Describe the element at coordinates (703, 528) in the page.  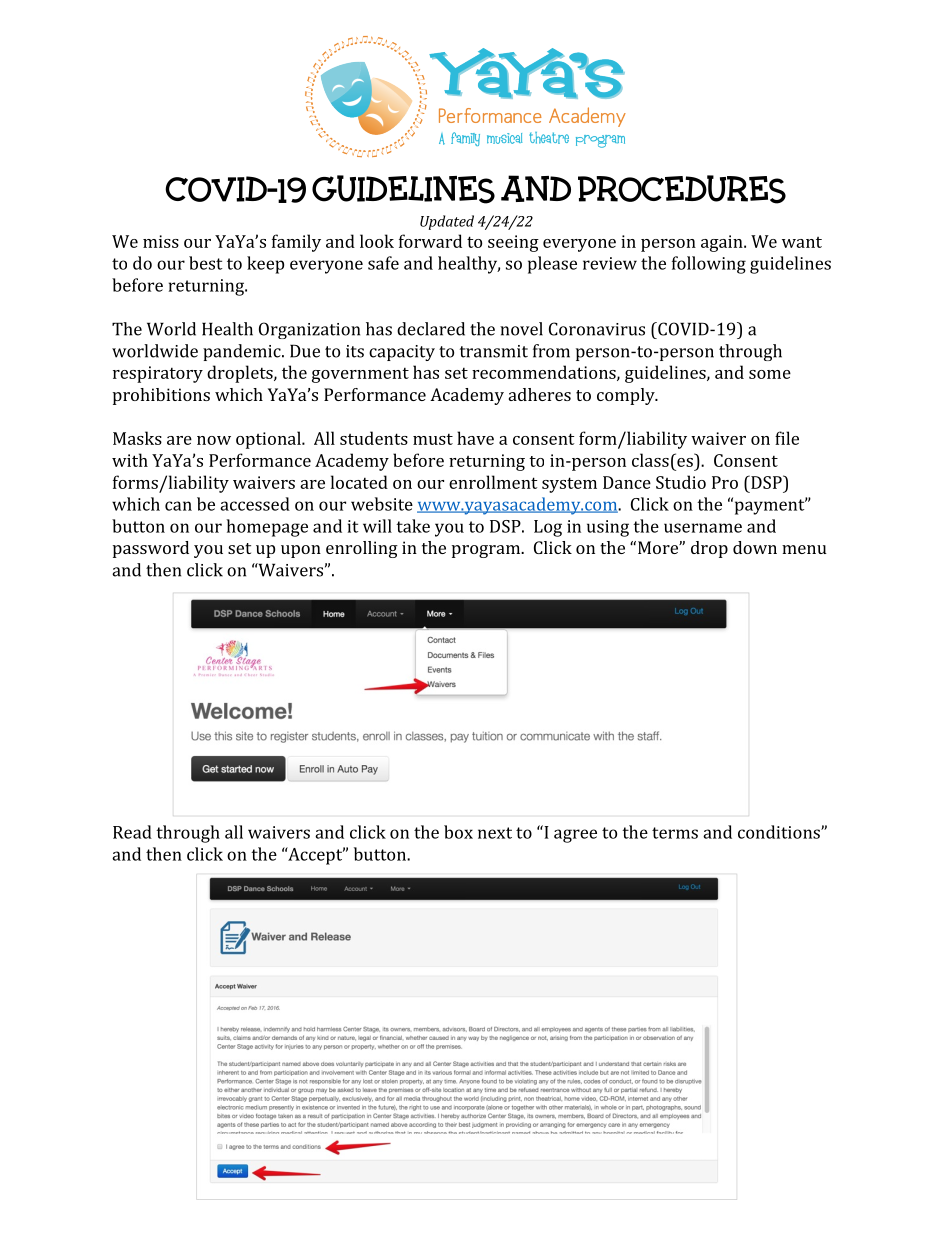
I see `username` at that location.
